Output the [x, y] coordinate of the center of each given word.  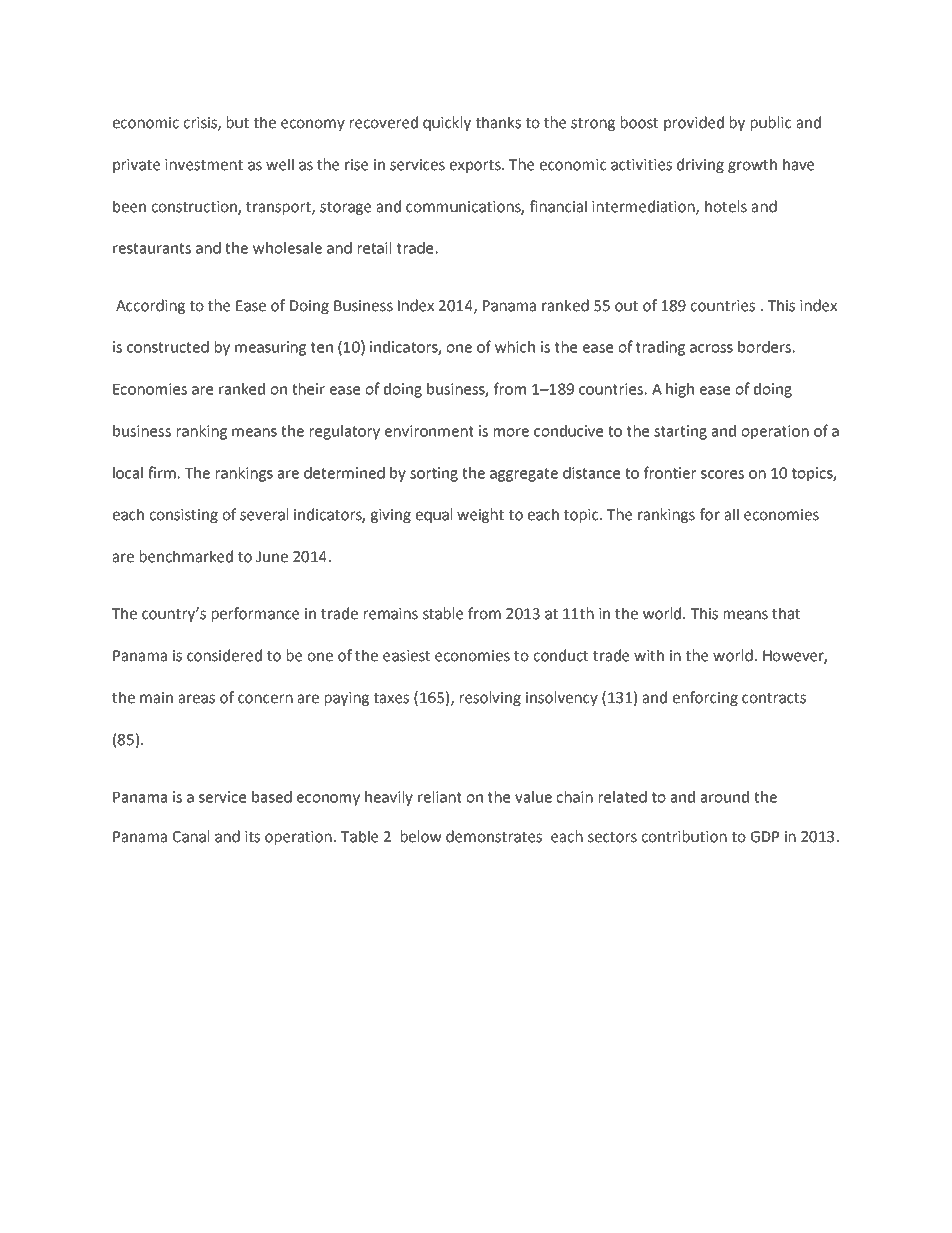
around [725, 797]
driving [700, 165]
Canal [191, 836]
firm [162, 472]
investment [204, 165]
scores [722, 474]
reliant [440, 797]
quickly [447, 123]
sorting [434, 474]
